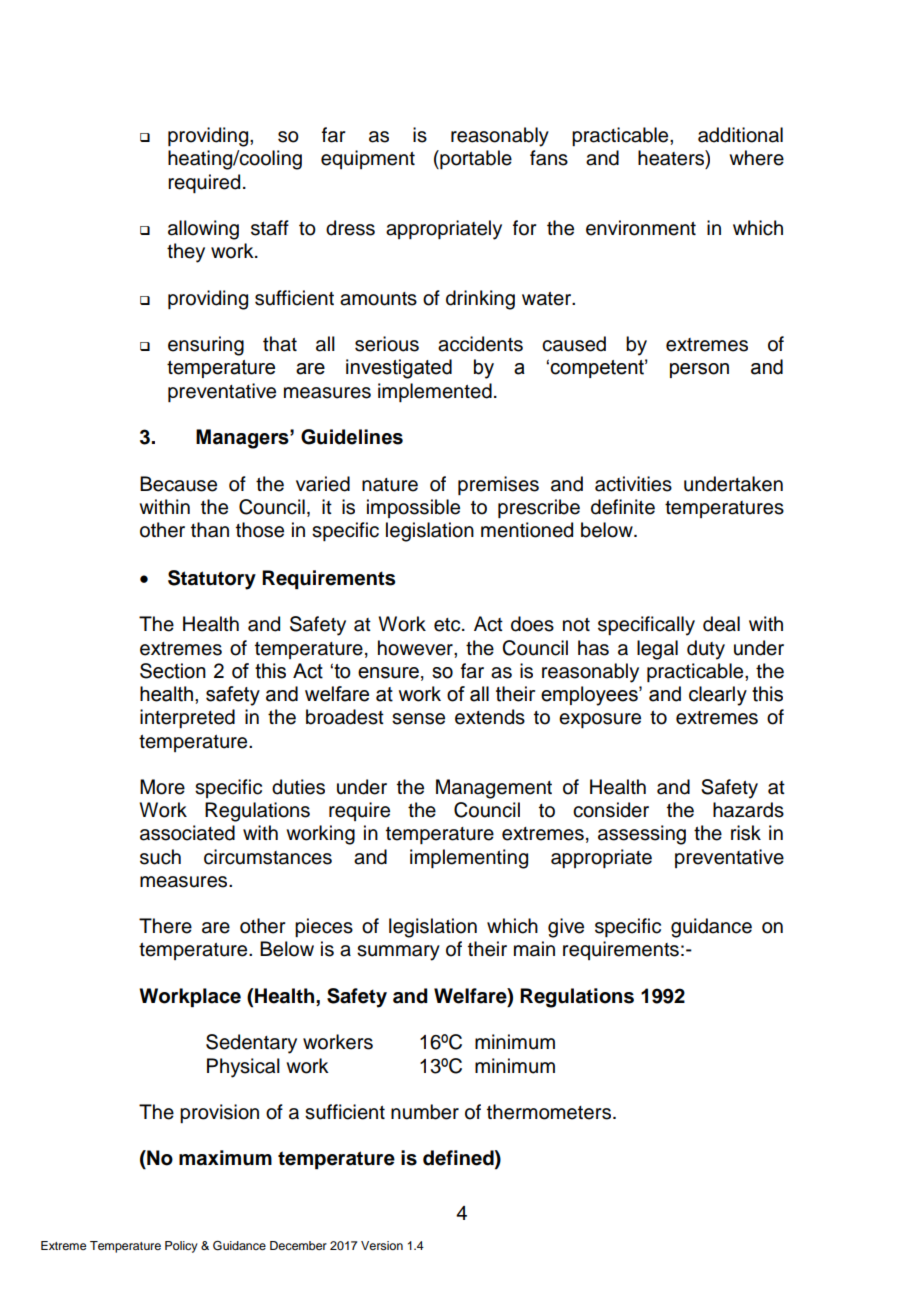  I want to click on maximum, so click(225, 1158).
